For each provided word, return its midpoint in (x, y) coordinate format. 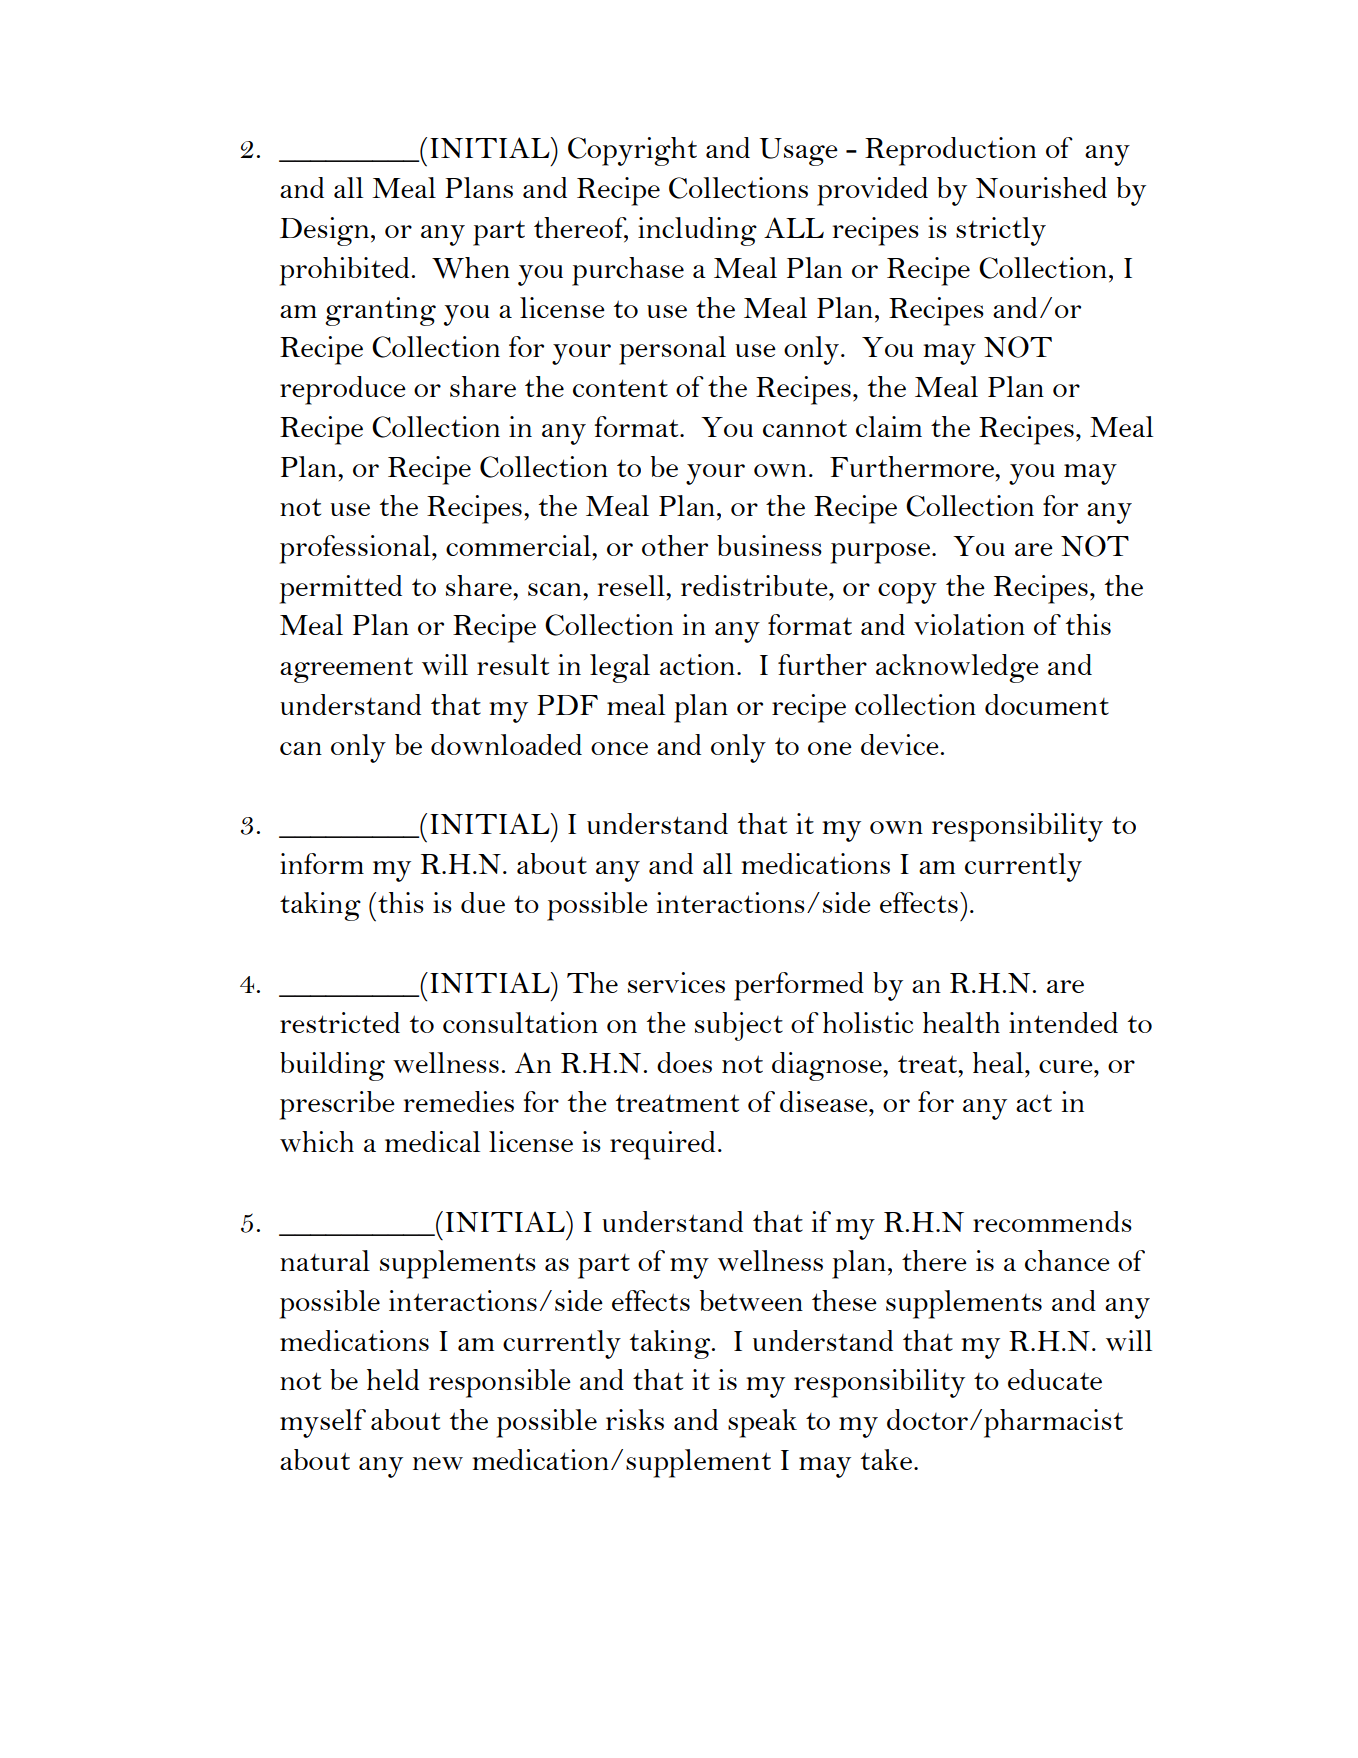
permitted (340, 589)
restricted (340, 1022)
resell (632, 585)
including (697, 231)
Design (324, 231)
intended (1063, 1022)
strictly (1001, 231)
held (393, 1379)
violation (969, 624)
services (676, 982)
